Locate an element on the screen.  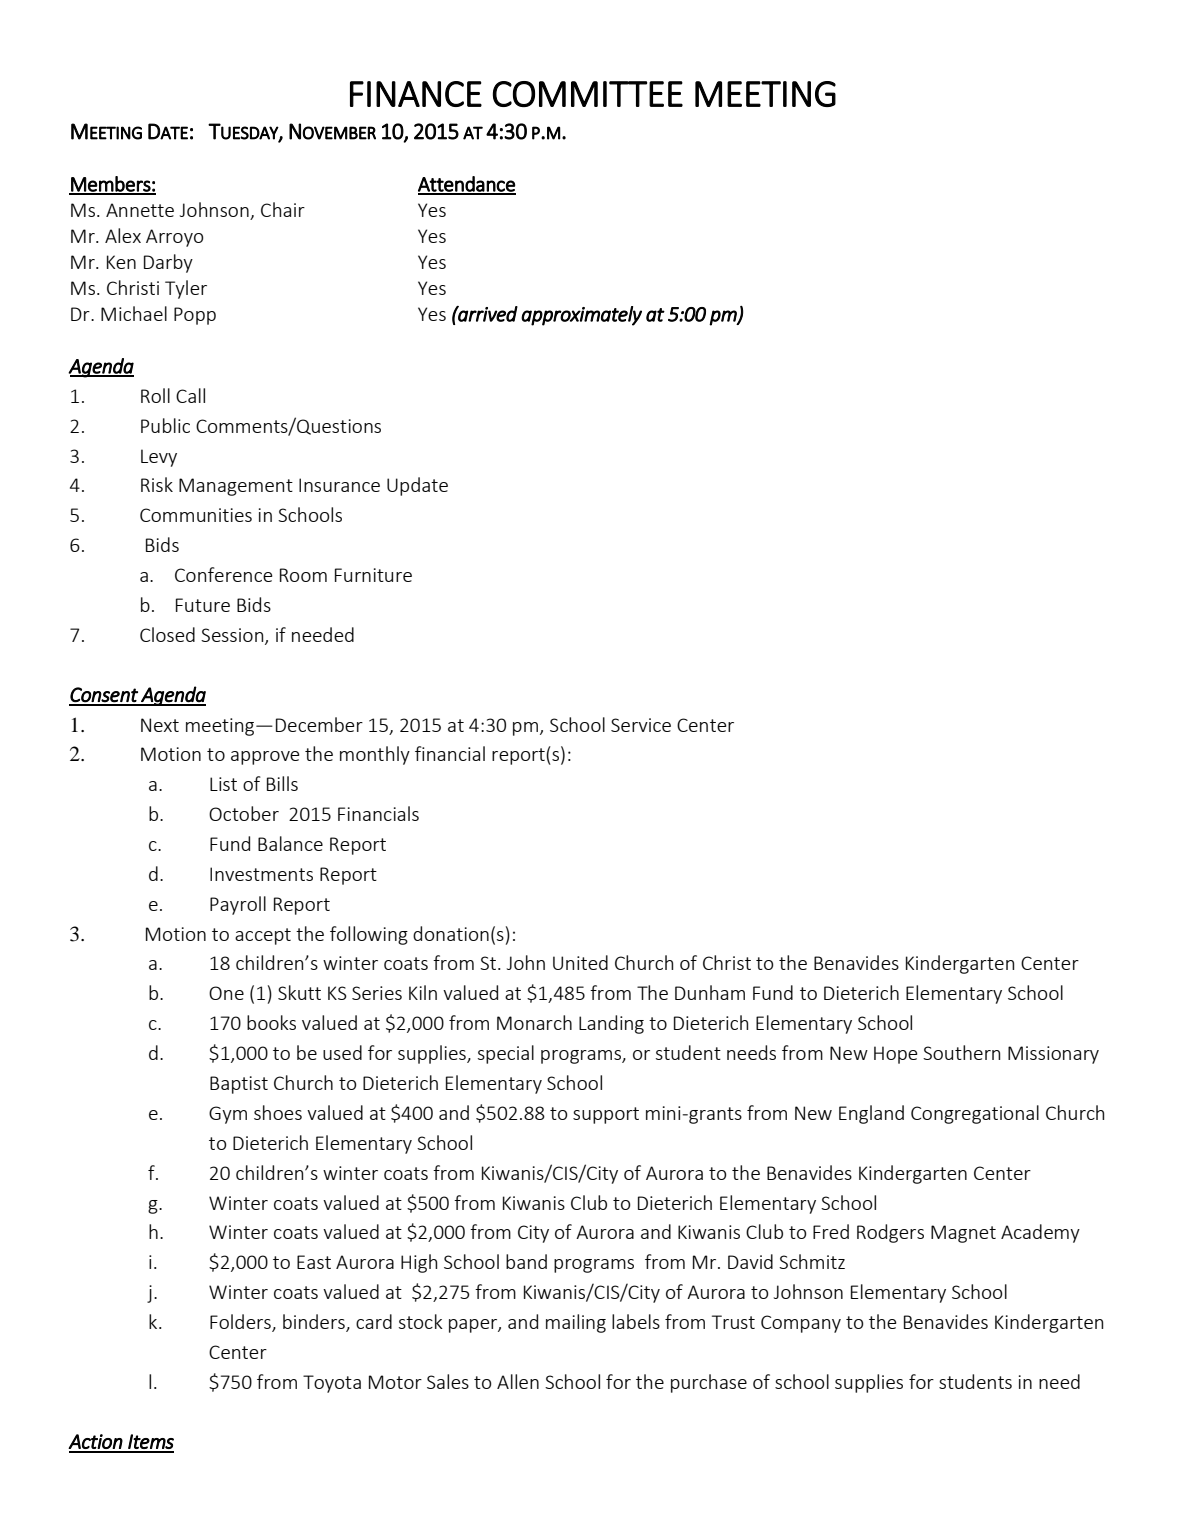
approve is located at coordinates (265, 758).
